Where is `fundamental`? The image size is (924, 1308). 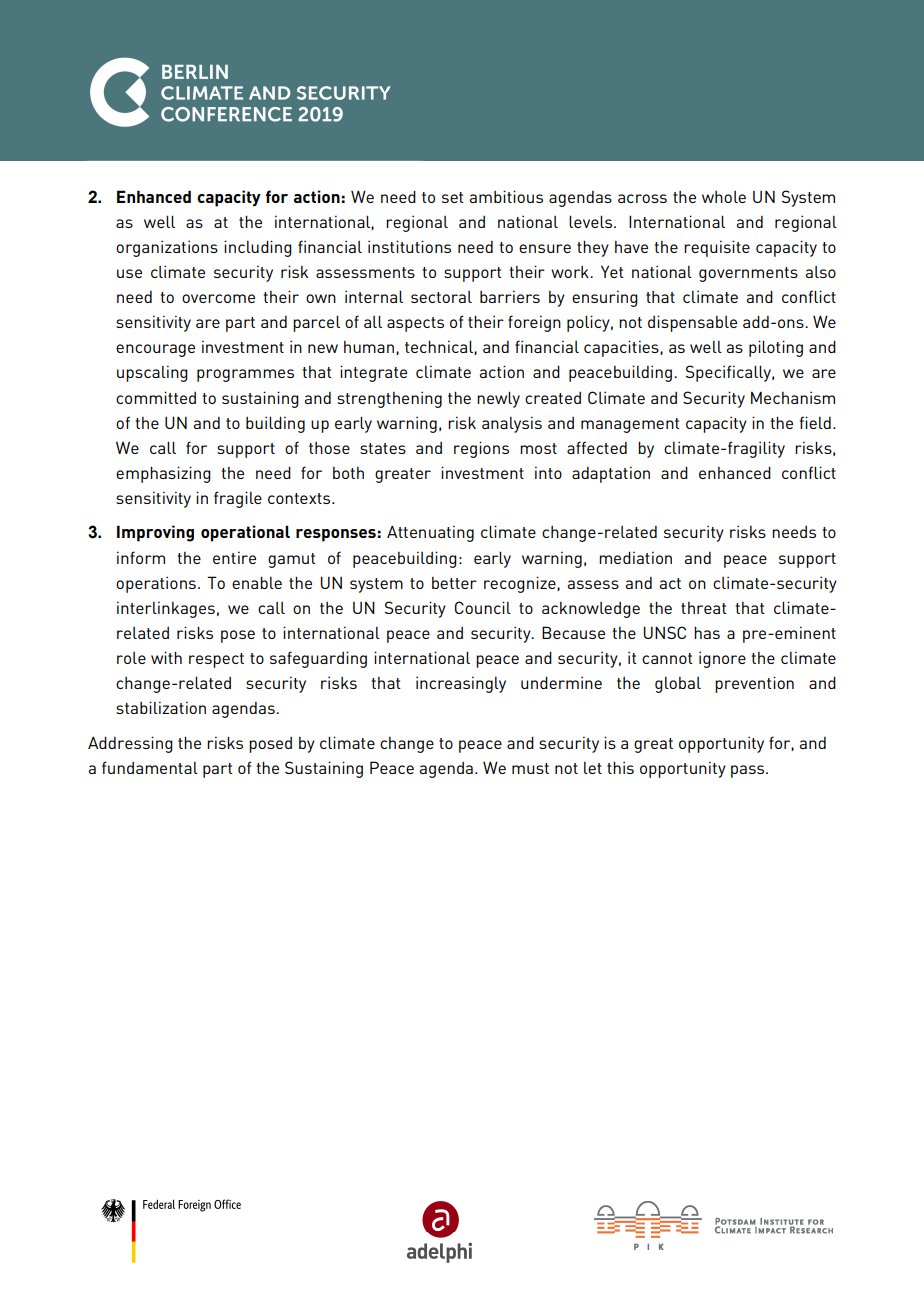
fundamental is located at coordinates (150, 767).
